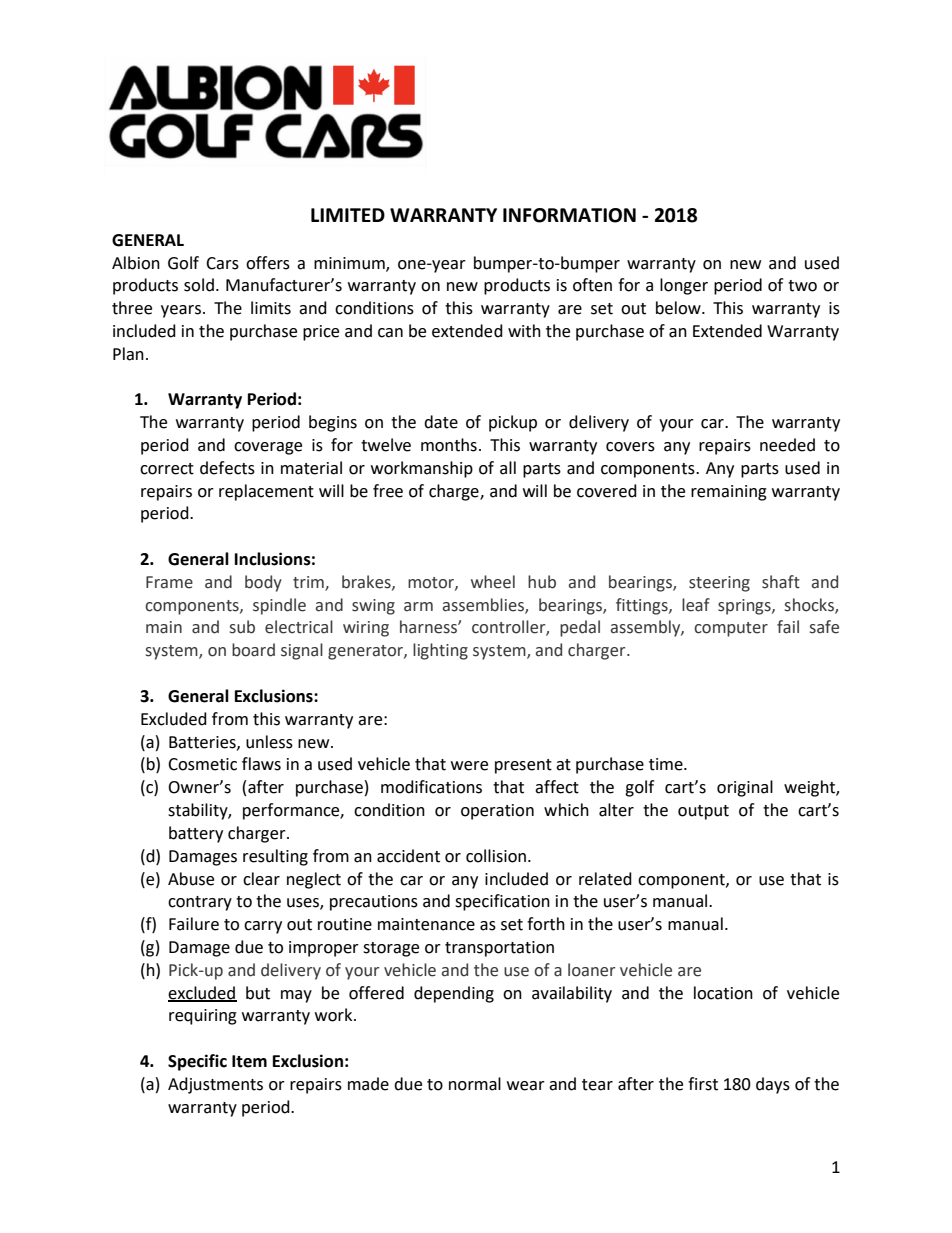 The height and width of the screenshot is (1233, 952). I want to click on battery, so click(196, 834).
